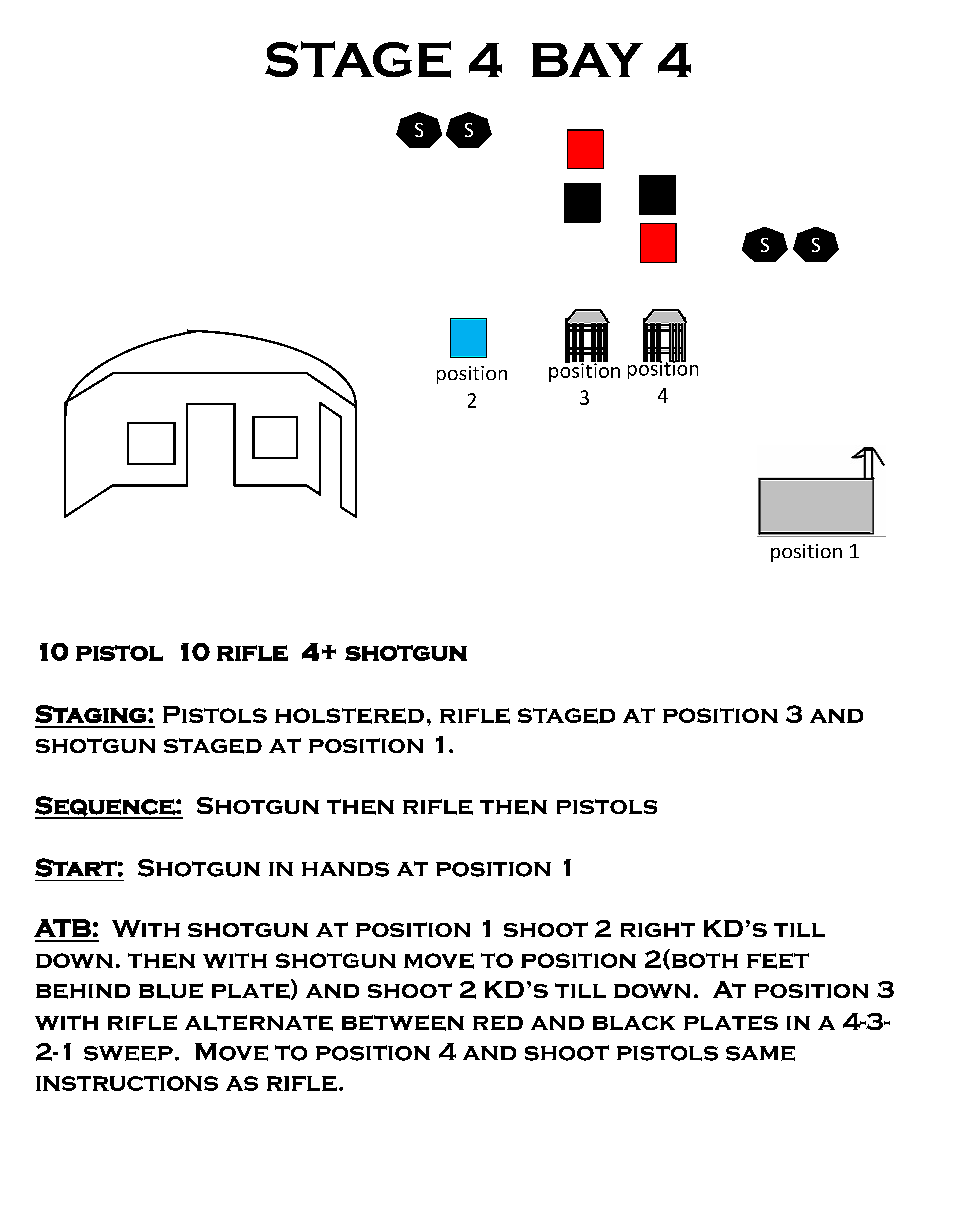 The width and height of the screenshot is (956, 1232). Describe the element at coordinates (760, 1053) in the screenshot. I see `same` at that location.
